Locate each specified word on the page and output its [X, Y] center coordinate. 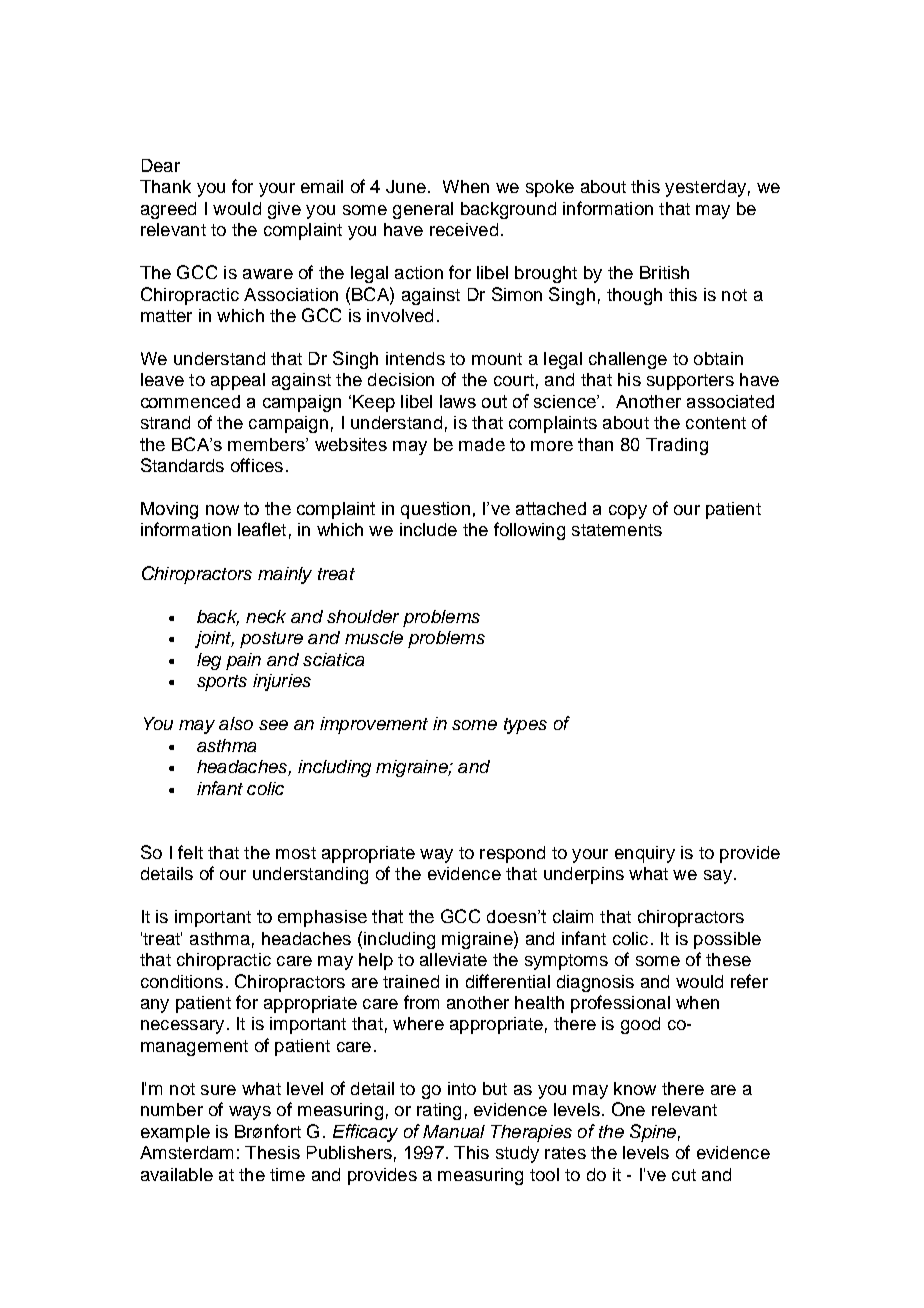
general [423, 210]
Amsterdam [186, 1152]
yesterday [705, 188]
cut [684, 1175]
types [525, 726]
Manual [454, 1131]
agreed [168, 210]
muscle [374, 637]
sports [222, 683]
